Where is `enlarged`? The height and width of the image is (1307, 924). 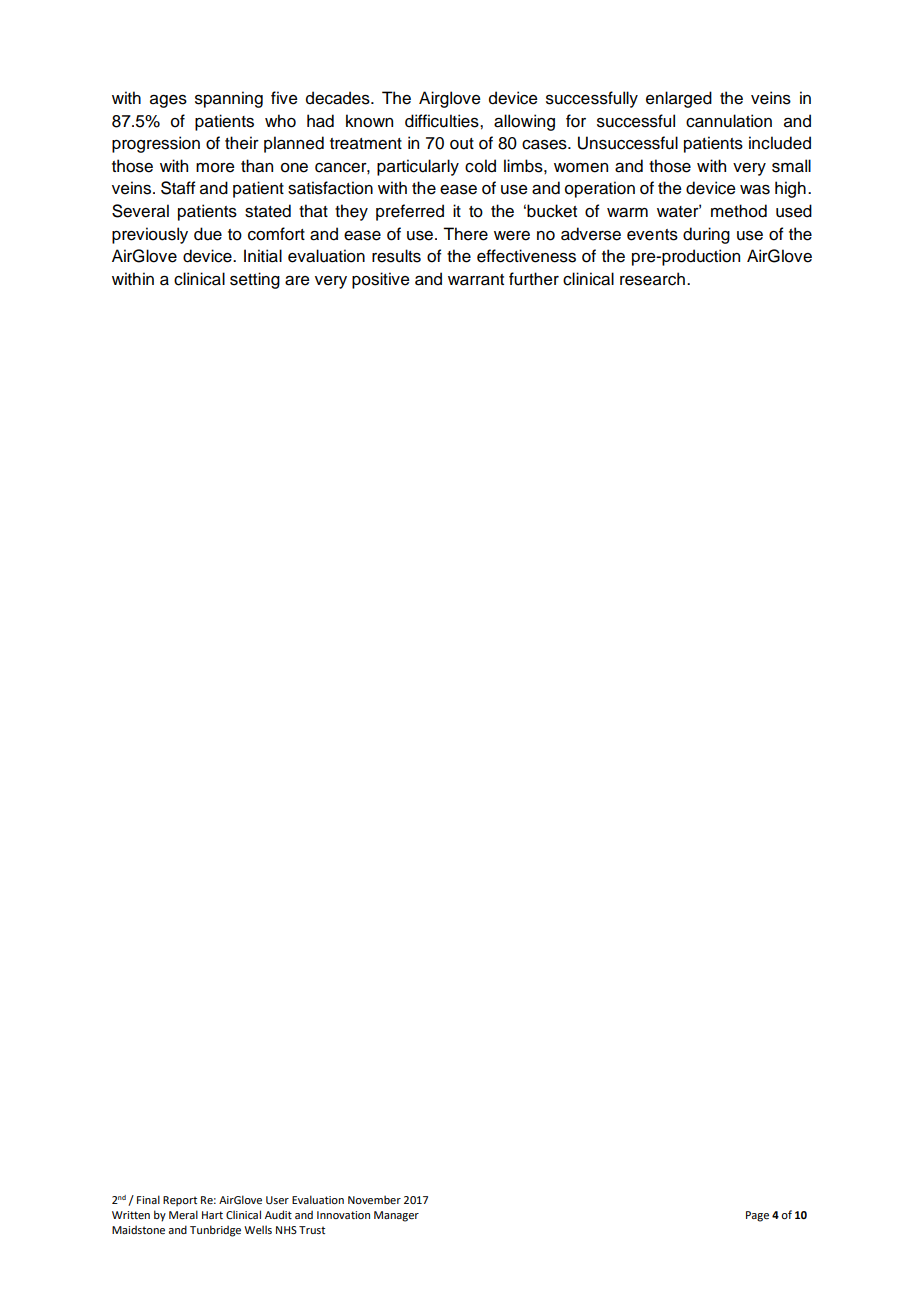
enlarged is located at coordinates (679, 99).
